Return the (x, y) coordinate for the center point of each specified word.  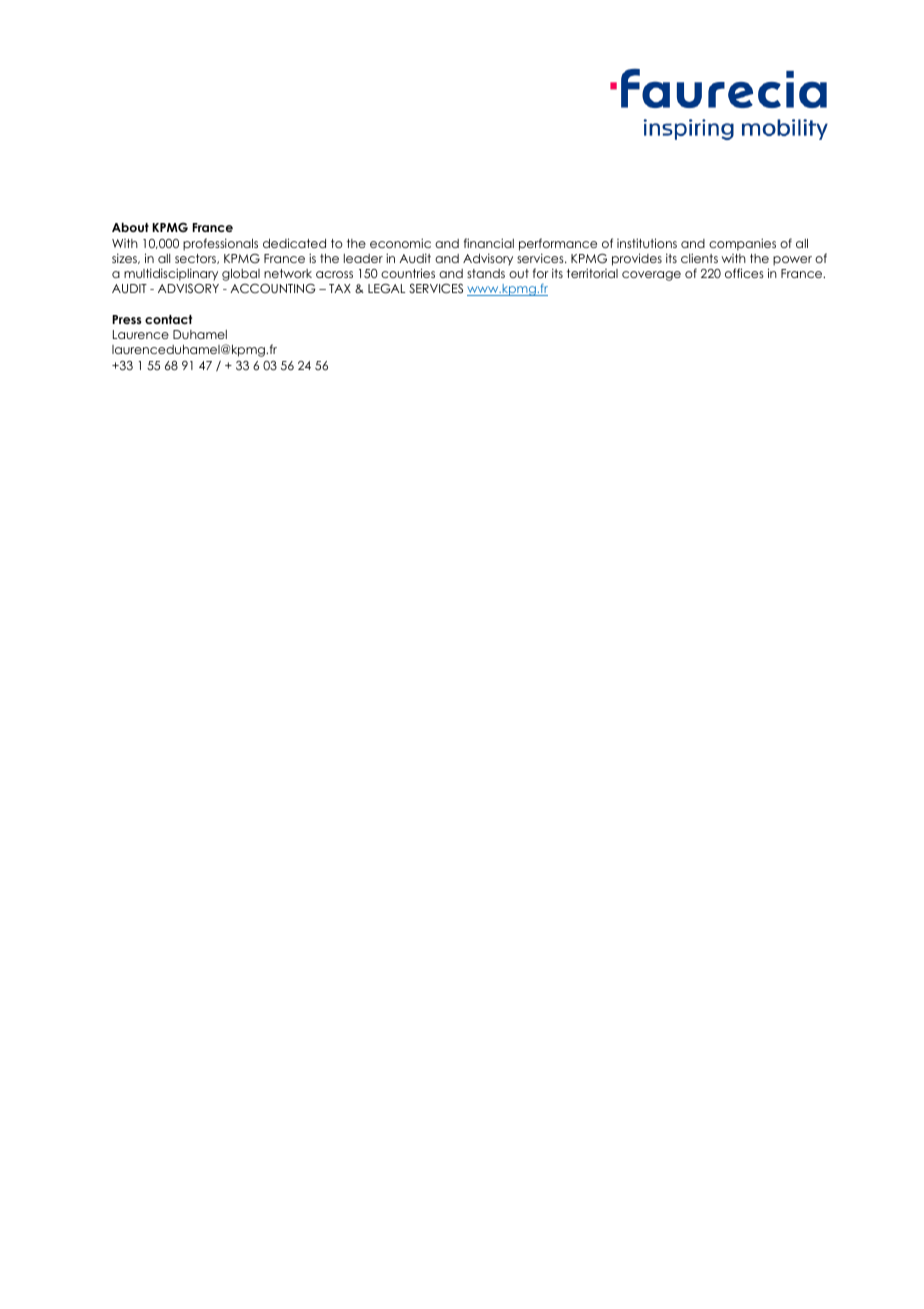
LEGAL (386, 289)
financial (489, 243)
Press (127, 319)
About (130, 227)
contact (168, 319)
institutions (647, 243)
